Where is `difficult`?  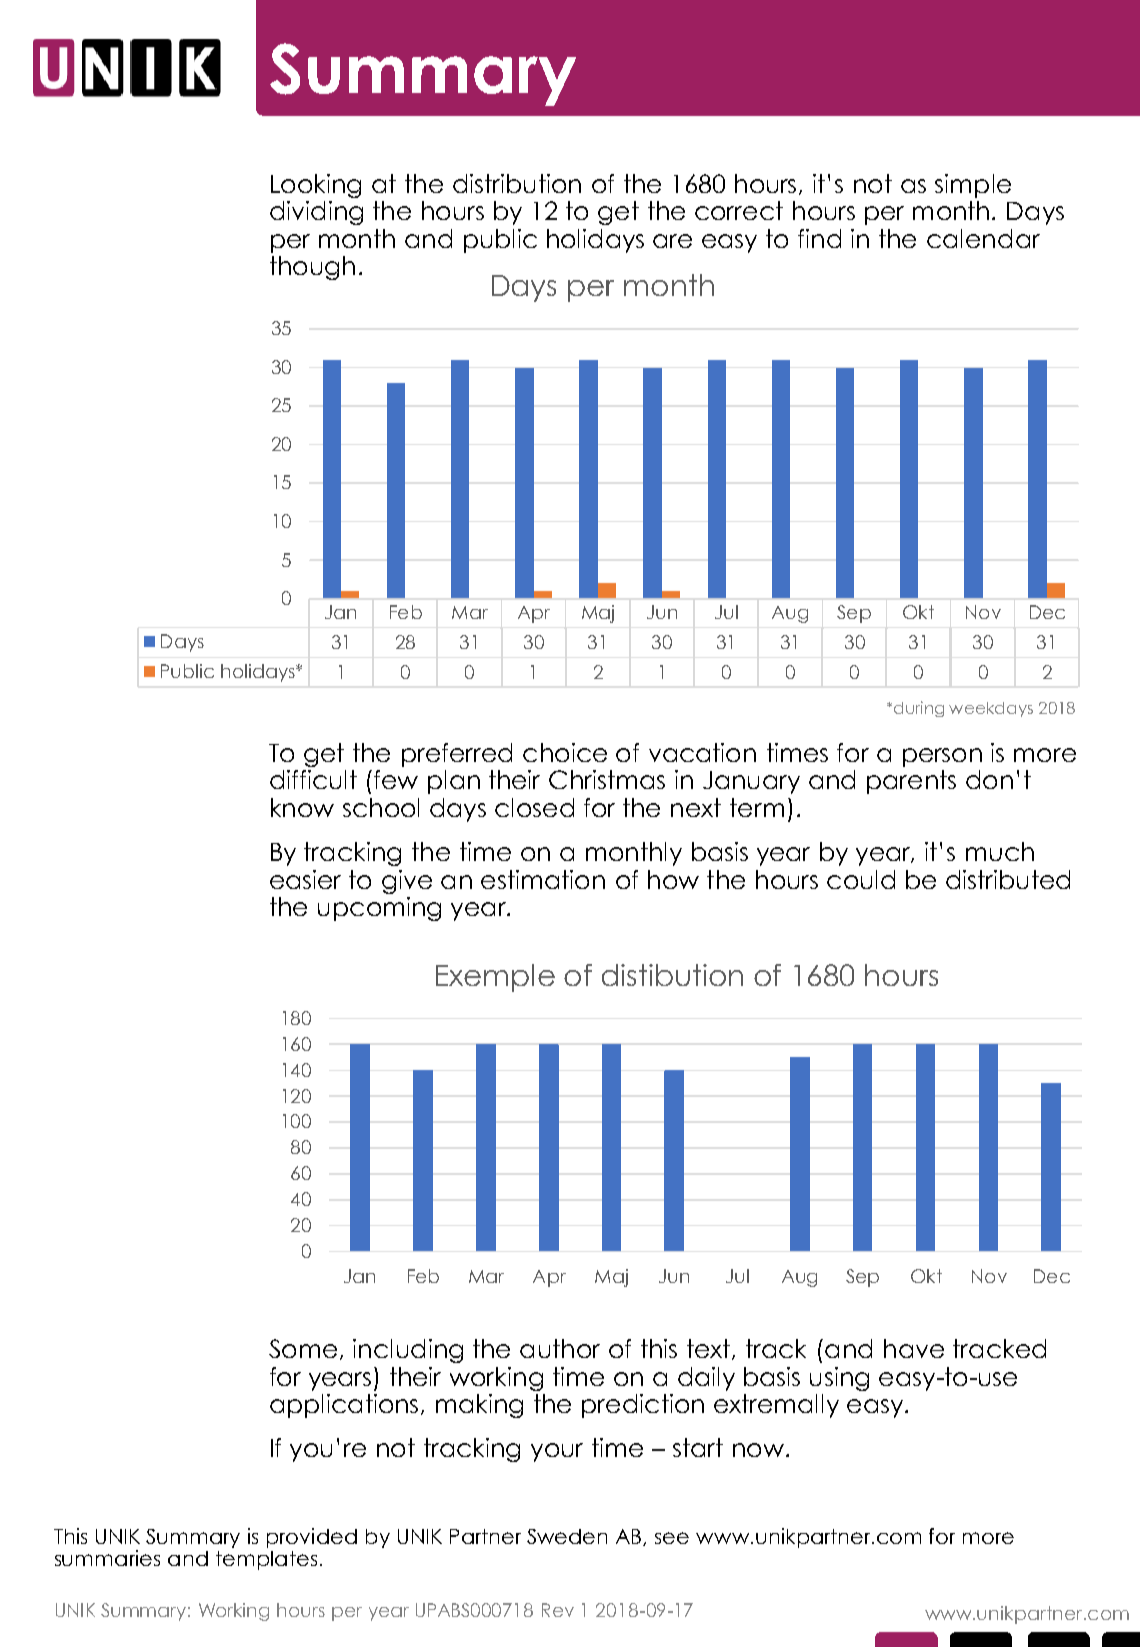
difficult is located at coordinates (313, 779).
